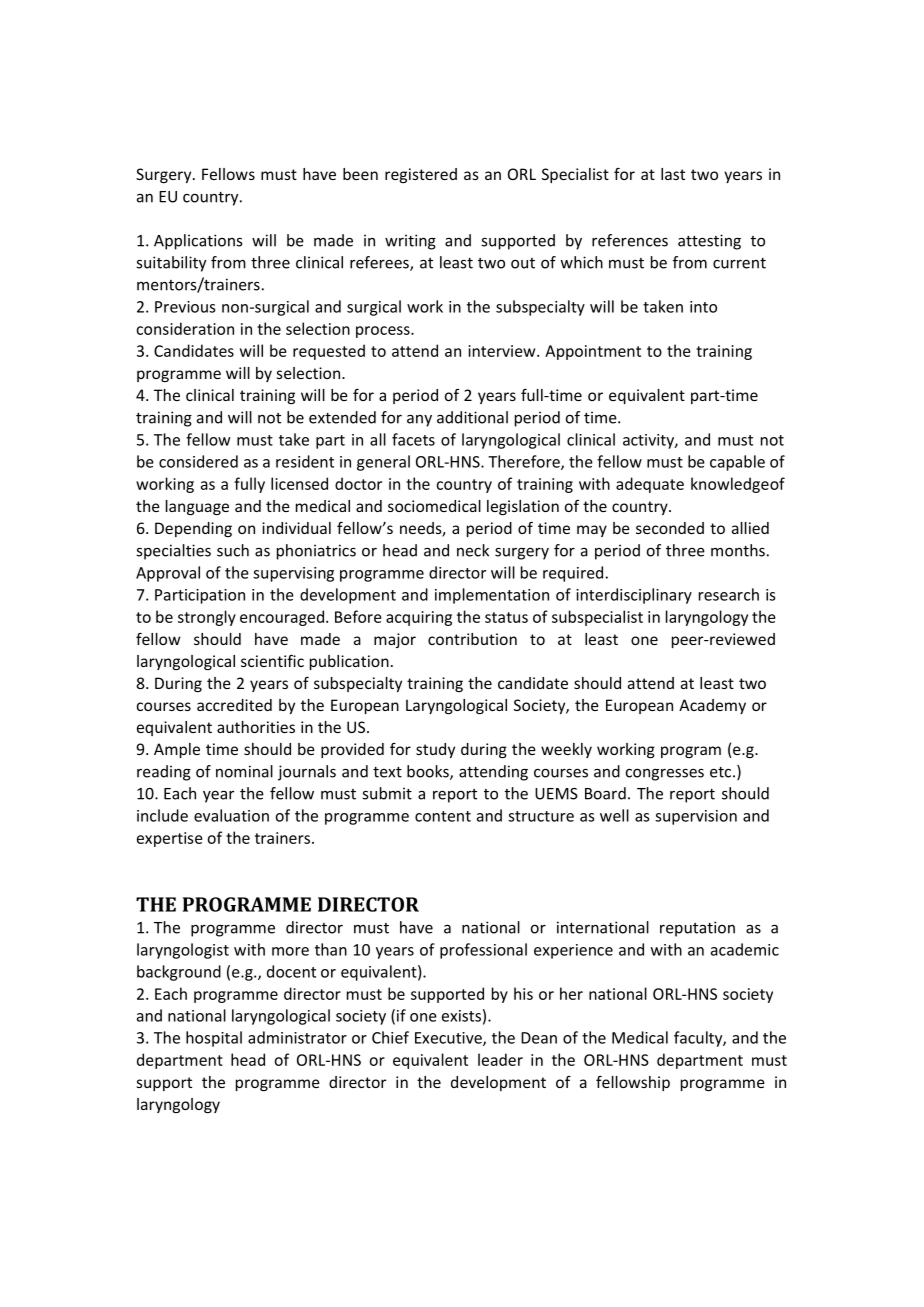 This screenshot has height=1307, width=924. I want to click on considered, so click(198, 461).
